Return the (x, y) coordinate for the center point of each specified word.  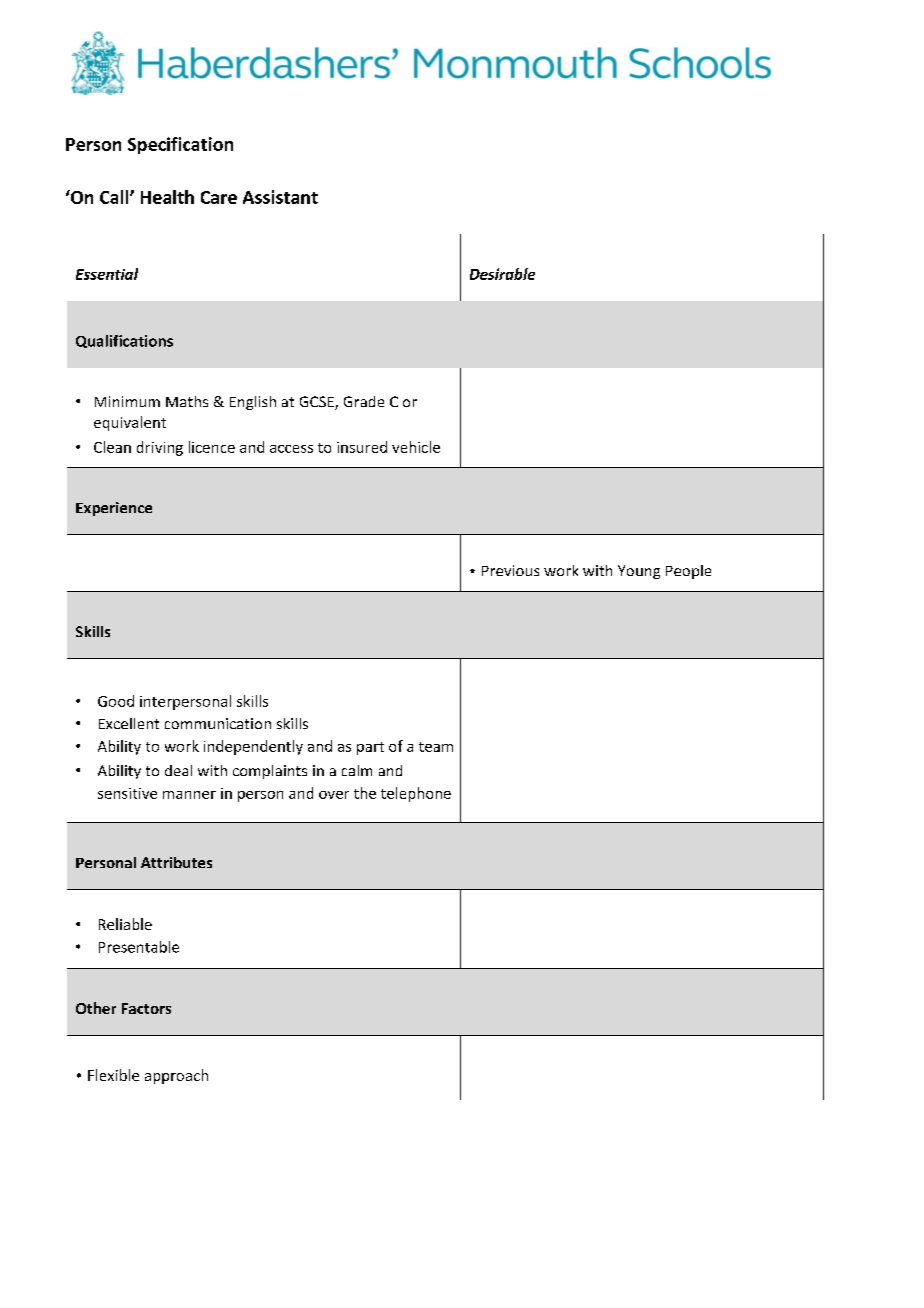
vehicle (416, 447)
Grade (364, 401)
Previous (510, 570)
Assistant (280, 197)
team (436, 747)
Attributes (176, 862)
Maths (187, 401)
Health (167, 197)
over (334, 795)
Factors (146, 1008)
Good (116, 701)
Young (639, 572)
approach (176, 1076)
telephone (416, 794)
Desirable (502, 274)
